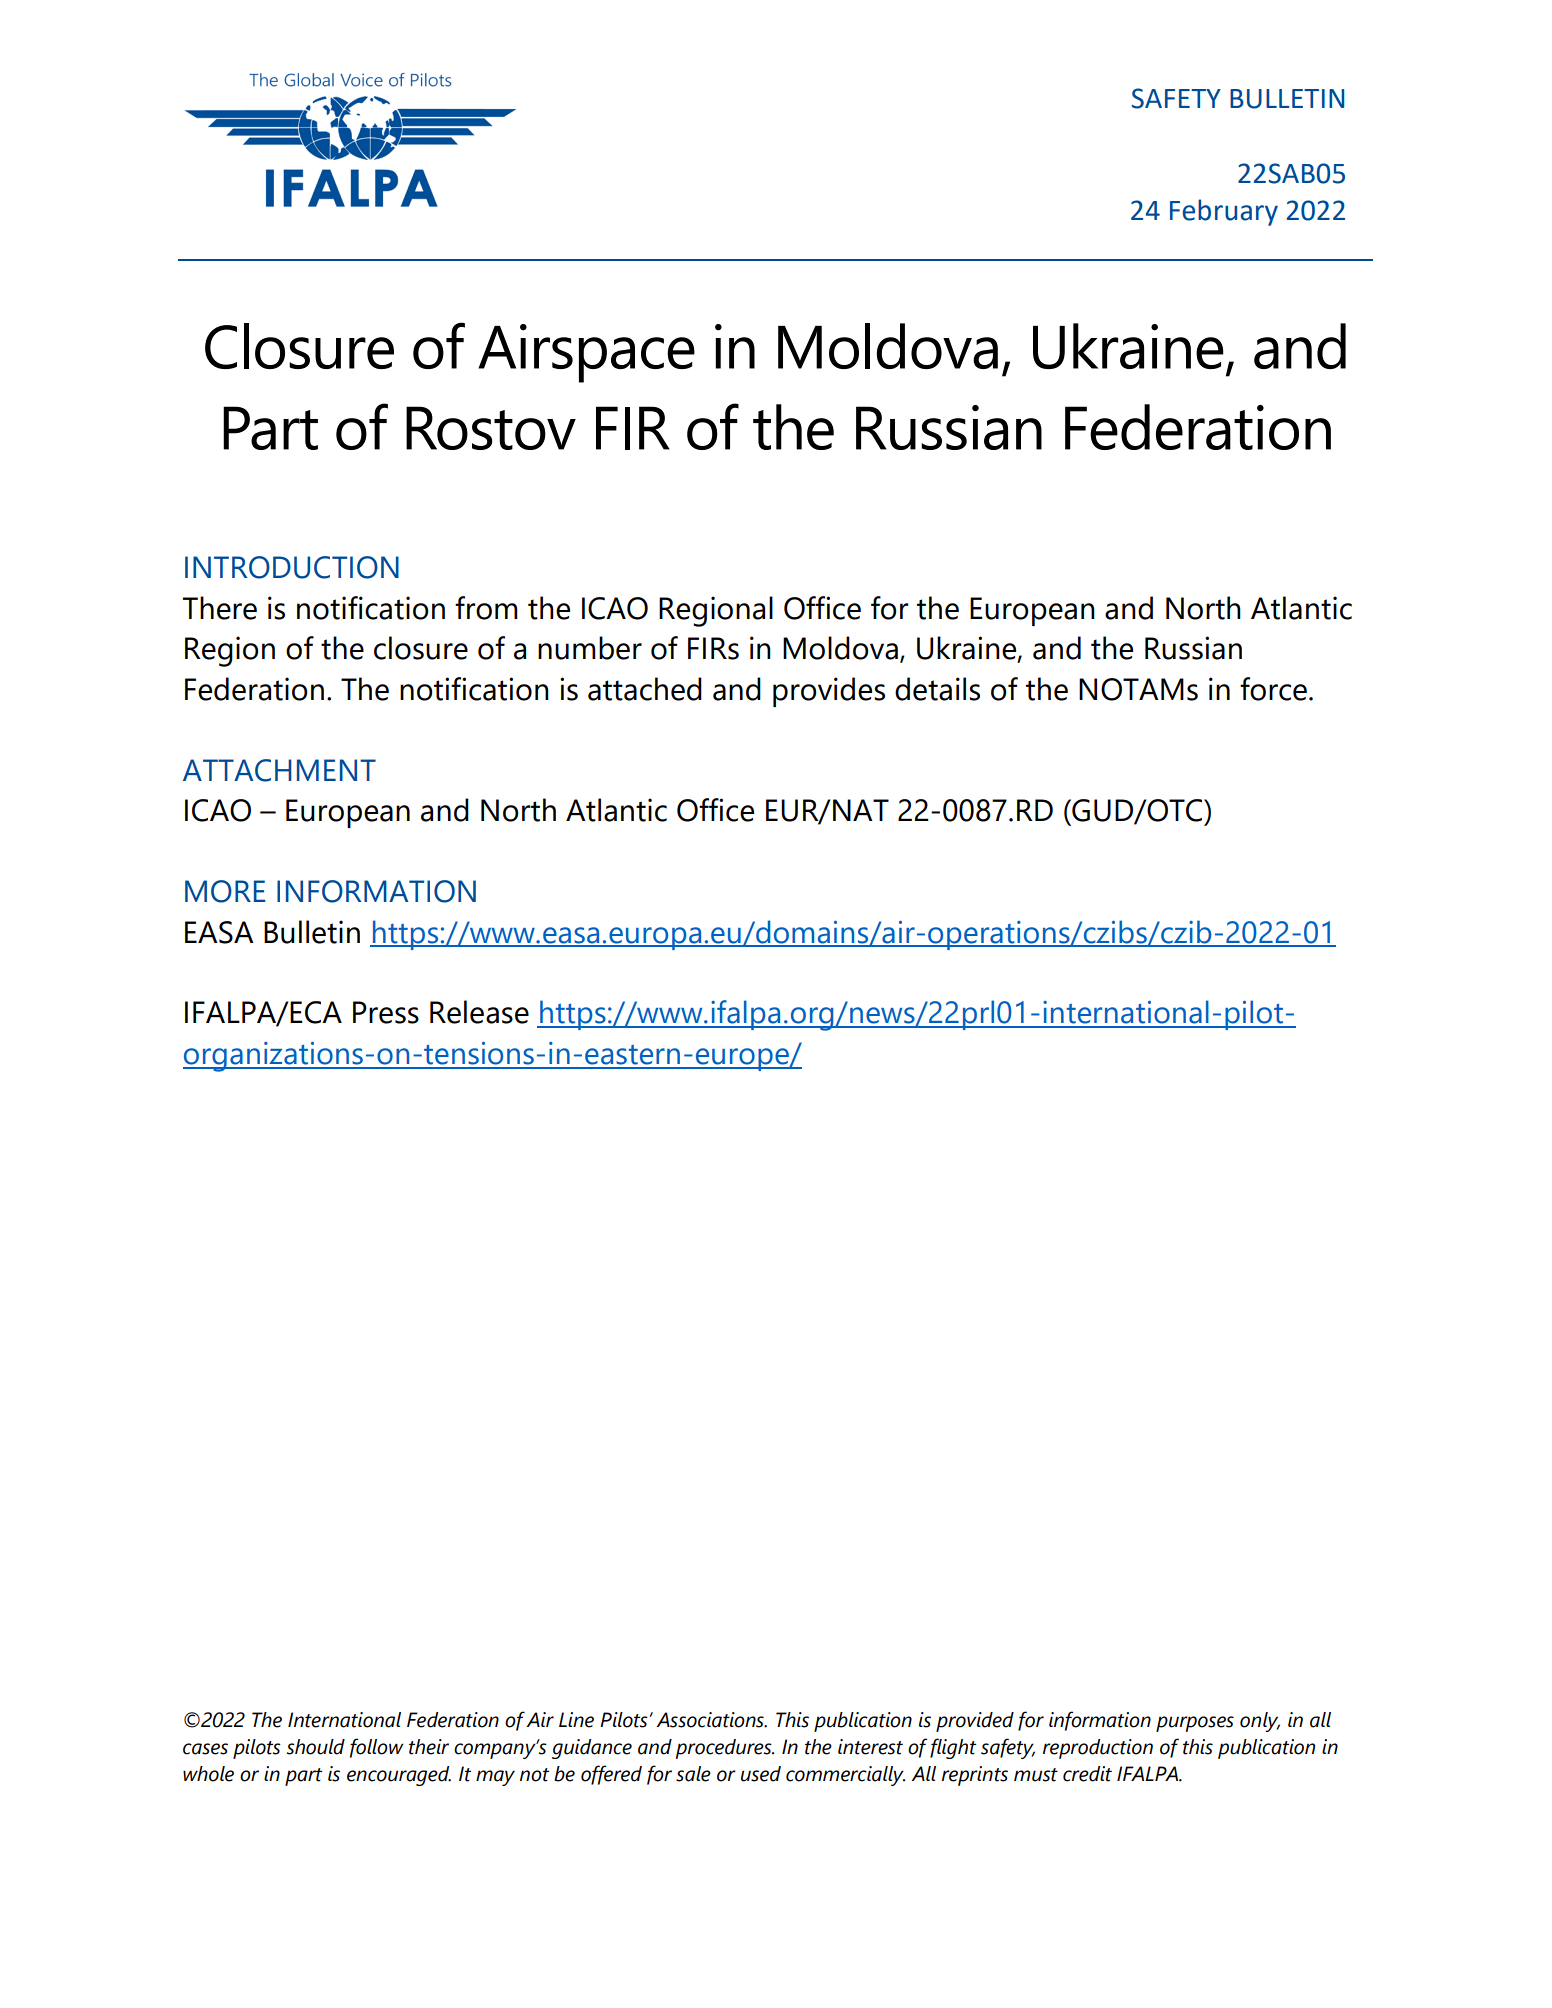 The width and height of the screenshot is (1552, 2008). What do you see at coordinates (279, 770) in the screenshot?
I see `ATTACHMENT` at bounding box center [279, 770].
